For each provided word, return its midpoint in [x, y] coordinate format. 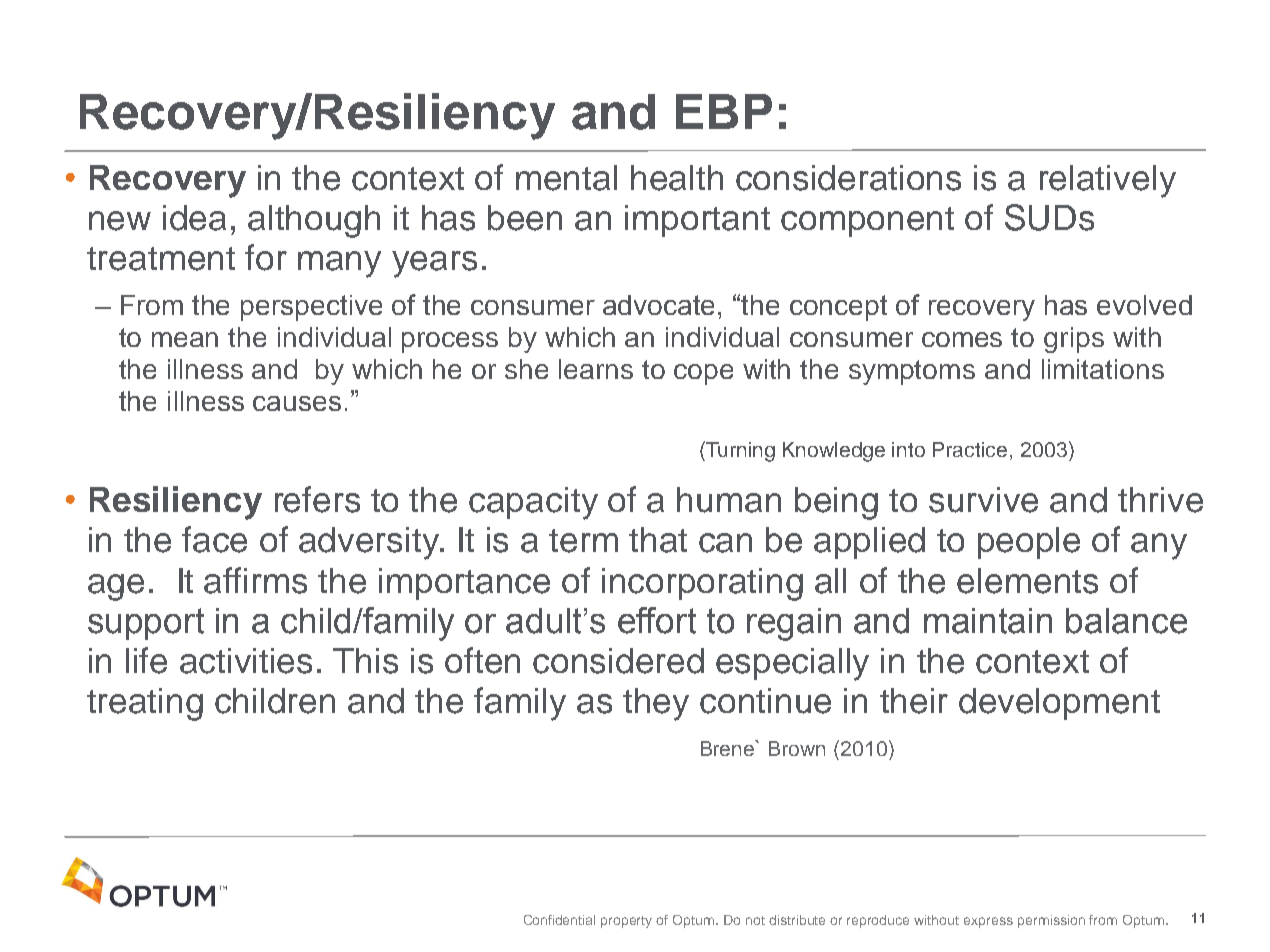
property [626, 922]
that [658, 540]
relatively [1108, 181]
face [214, 539]
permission [1051, 921]
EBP [724, 111]
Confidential [559, 920]
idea [194, 218]
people [1029, 543]
